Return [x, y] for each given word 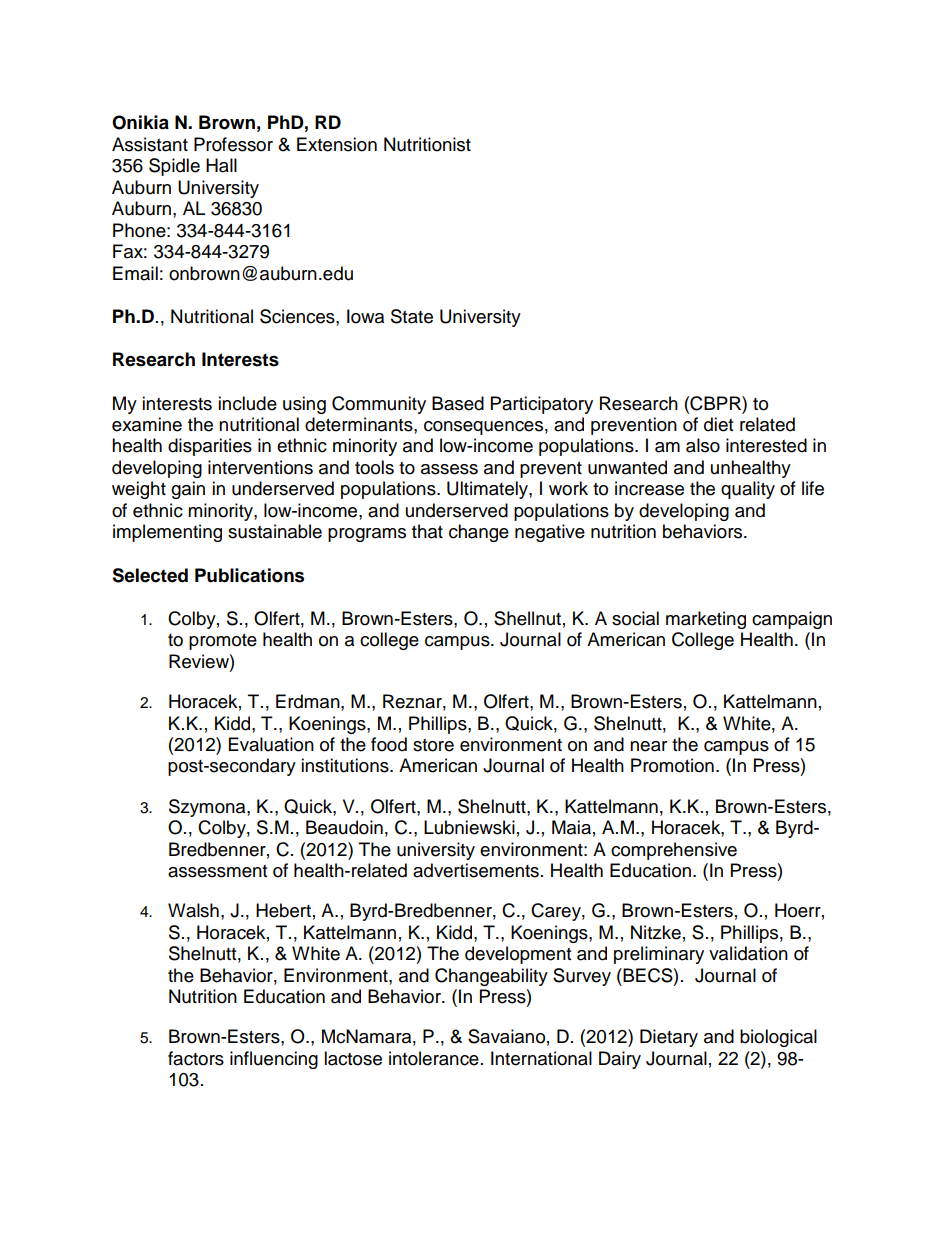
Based [458, 403]
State [412, 316]
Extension [337, 144]
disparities [210, 447]
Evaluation [271, 744]
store [433, 745]
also [703, 445]
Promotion [672, 765]
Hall [221, 165]
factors [196, 1058]
